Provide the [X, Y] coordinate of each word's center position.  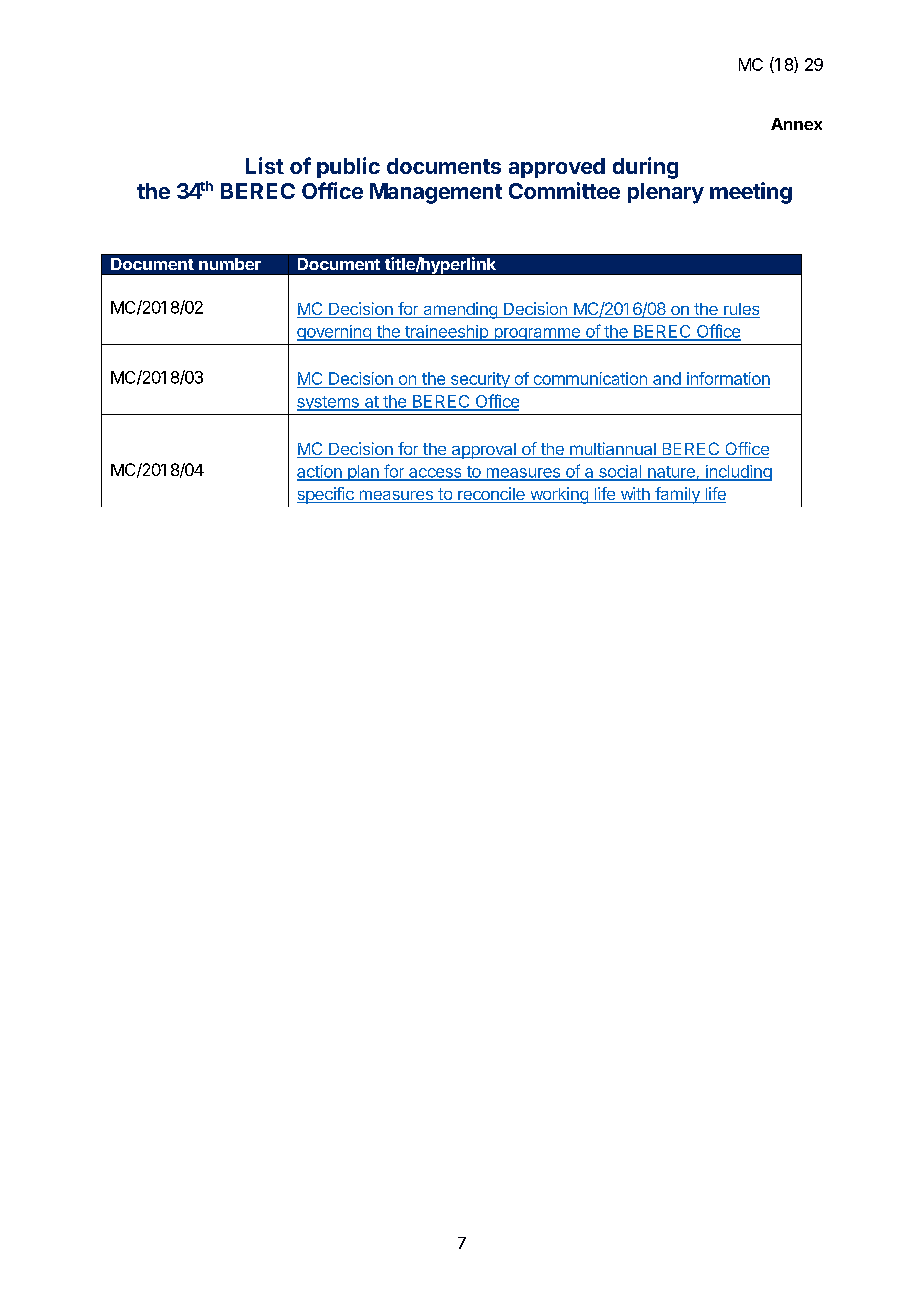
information [727, 380]
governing [335, 333]
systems [329, 403]
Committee [564, 190]
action [320, 472]
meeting [751, 193]
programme [537, 334]
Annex [796, 124]
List [265, 165]
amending [460, 310]
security [479, 380]
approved [557, 168]
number [230, 264]
